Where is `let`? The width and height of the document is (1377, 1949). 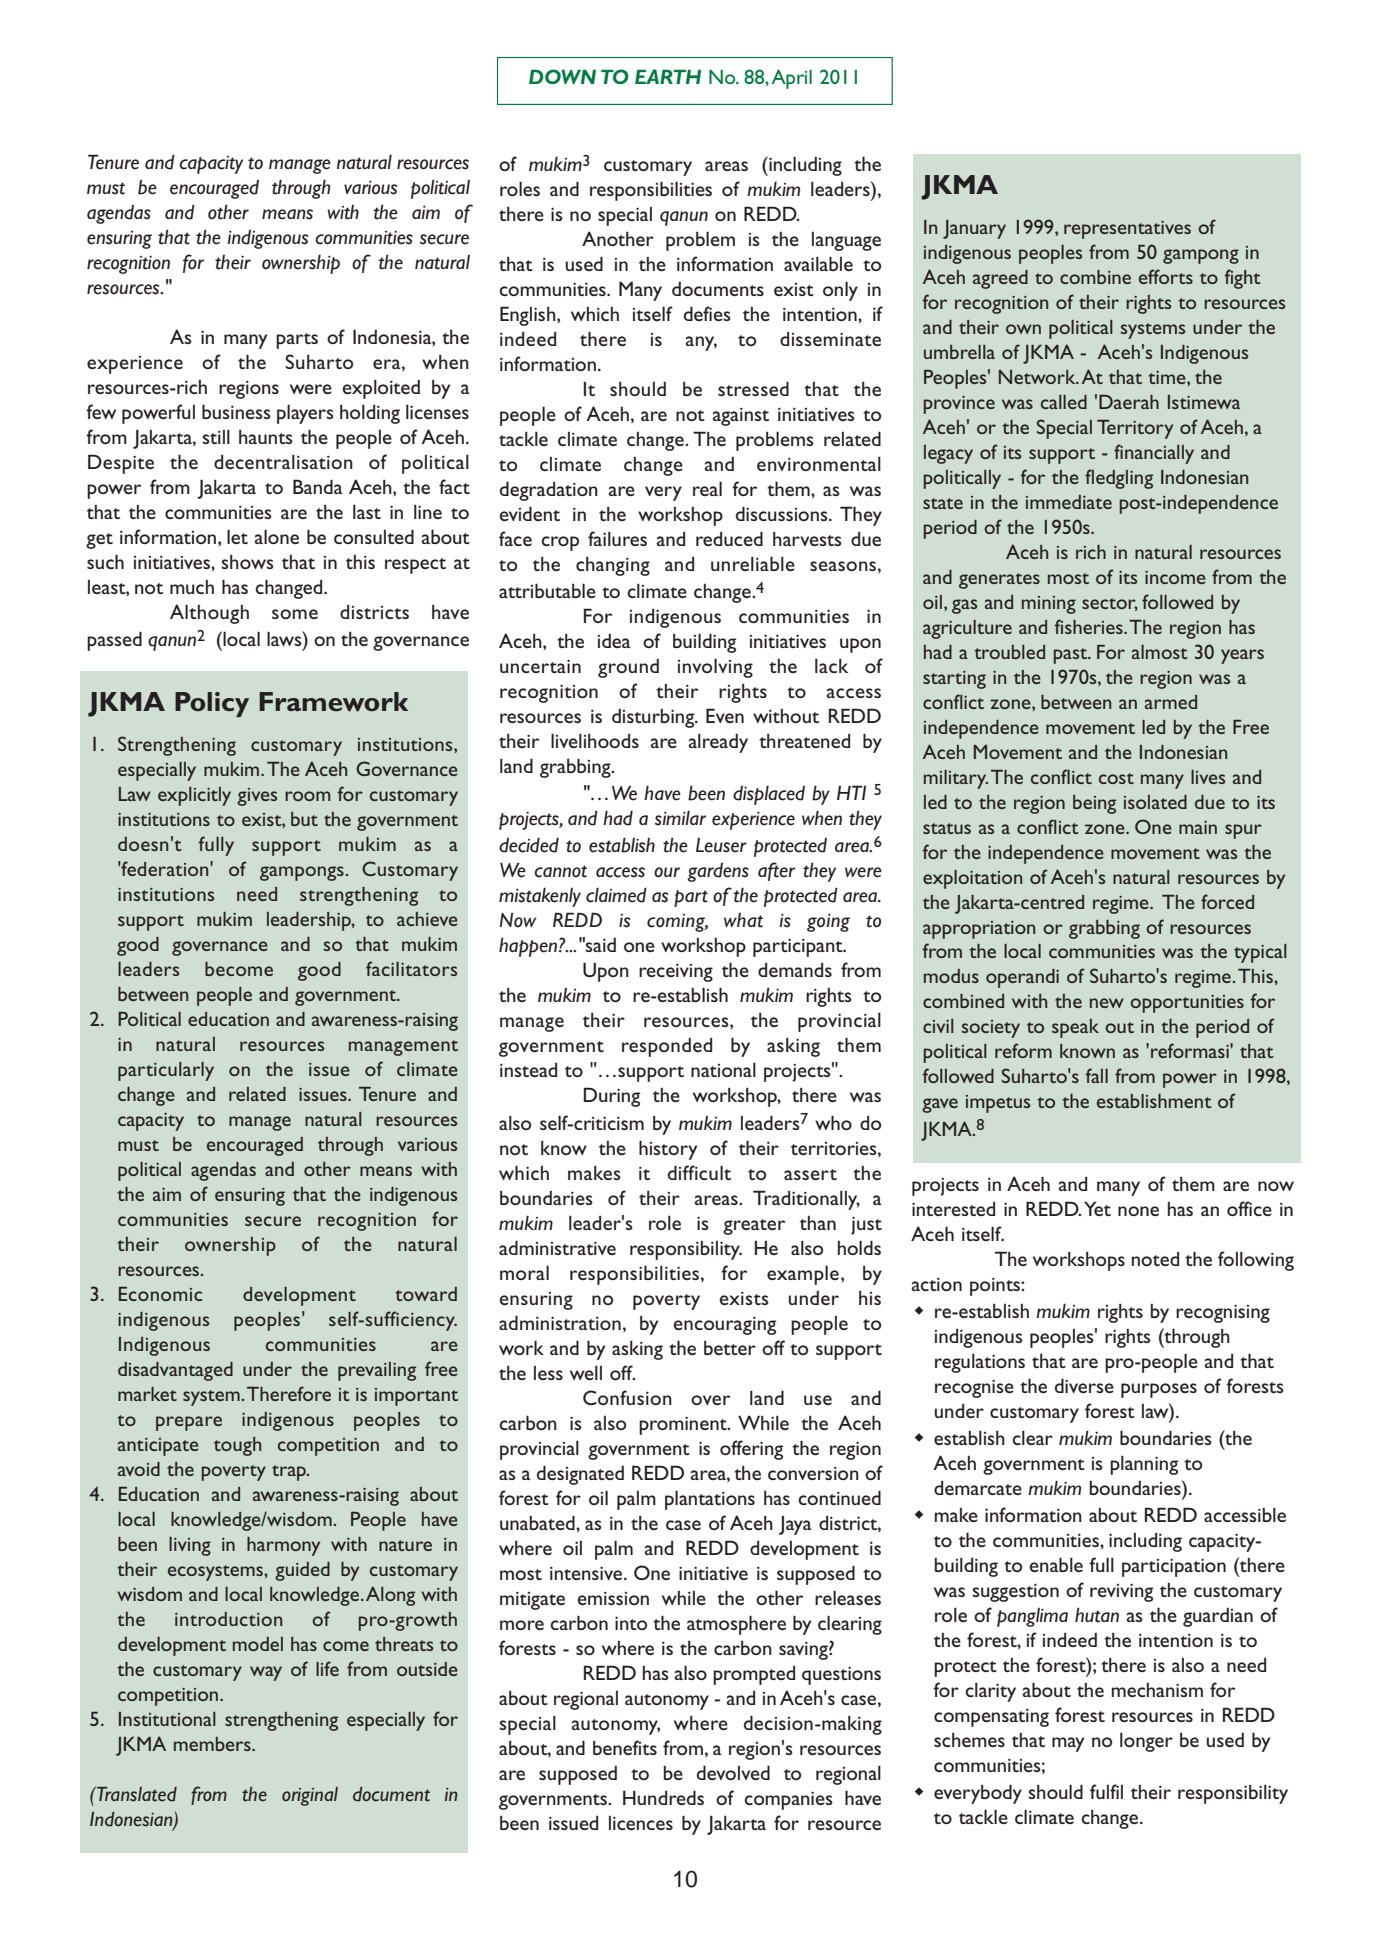
let is located at coordinates (237, 536).
